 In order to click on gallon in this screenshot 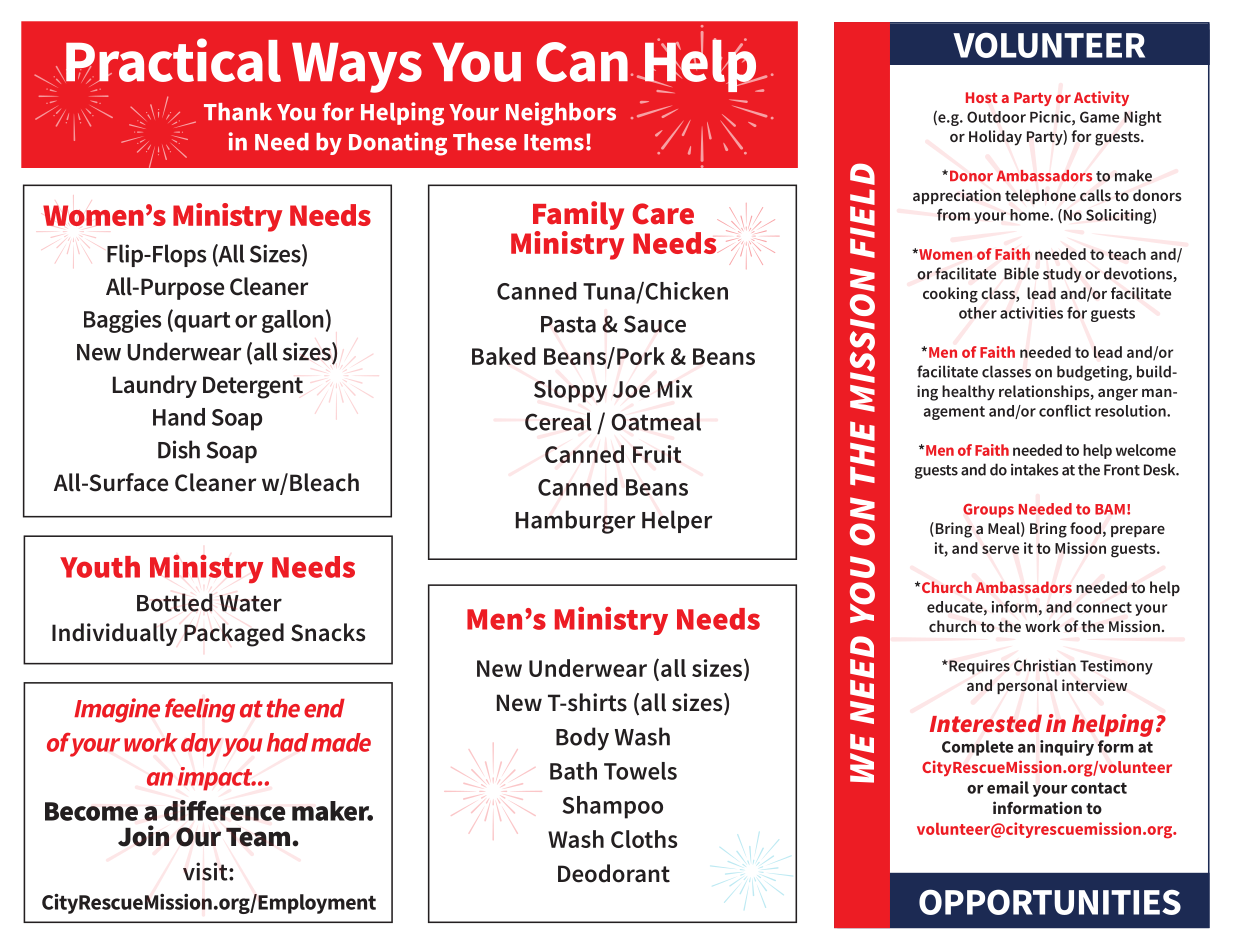, I will do `click(293, 321)`.
